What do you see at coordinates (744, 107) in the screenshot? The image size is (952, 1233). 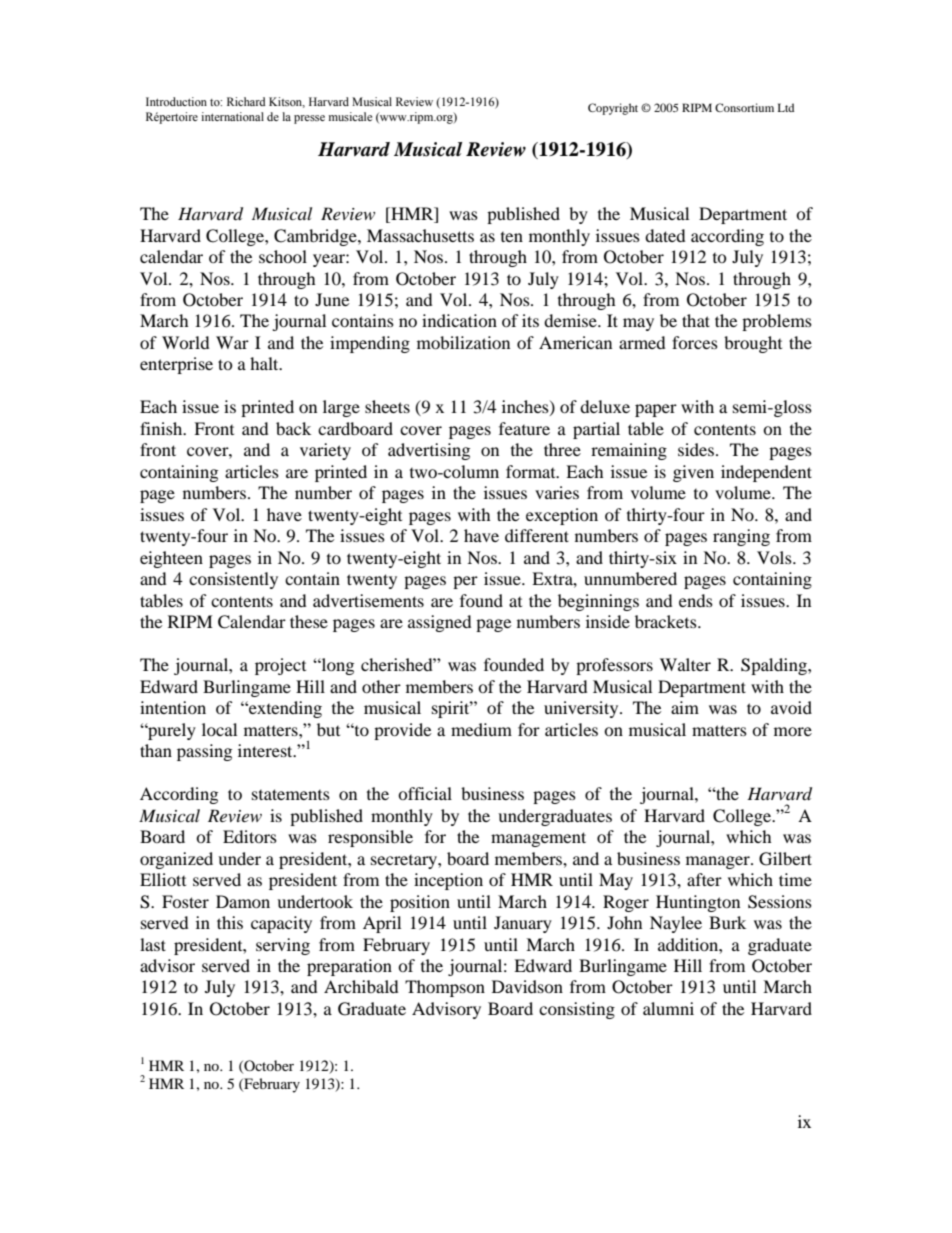 I see `Consortium` at bounding box center [744, 107].
